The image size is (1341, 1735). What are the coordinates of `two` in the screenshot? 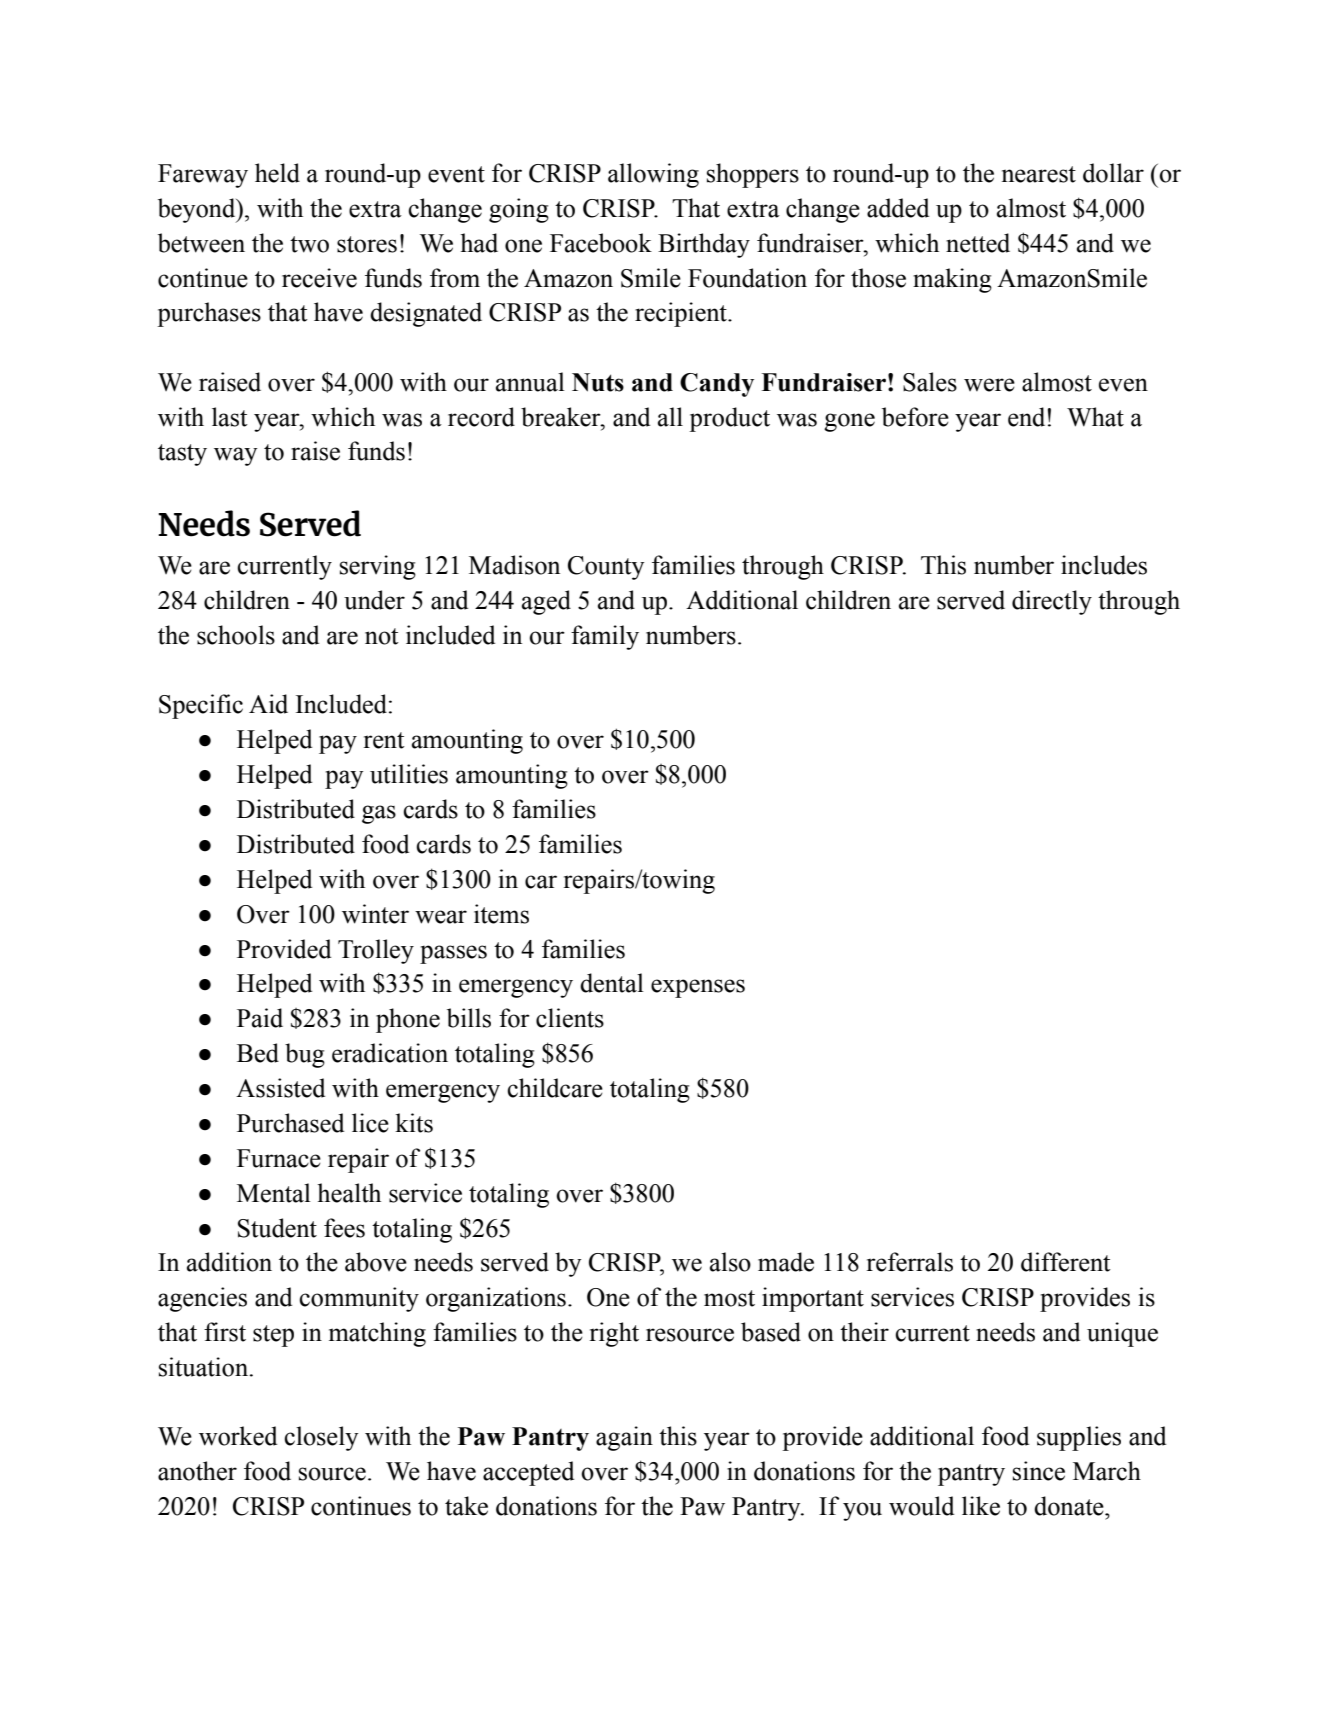 It's located at (309, 244).
